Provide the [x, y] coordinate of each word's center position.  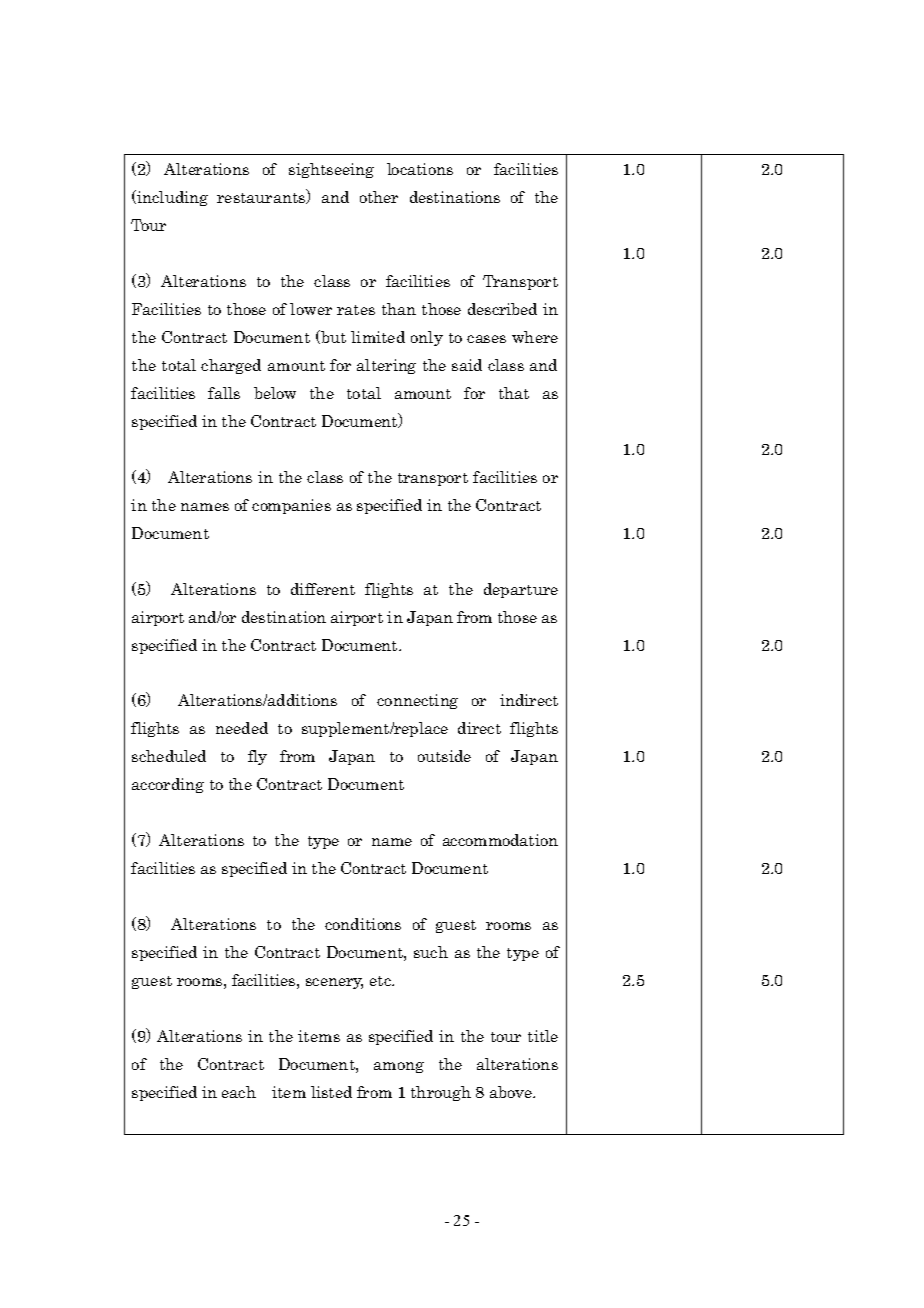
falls [224, 393]
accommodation [500, 840]
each [239, 1092]
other [379, 197]
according [168, 785]
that [514, 393]
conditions [363, 924]
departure [521, 590]
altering [386, 366]
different [323, 589]
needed [242, 728]
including [171, 198]
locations [420, 169]
